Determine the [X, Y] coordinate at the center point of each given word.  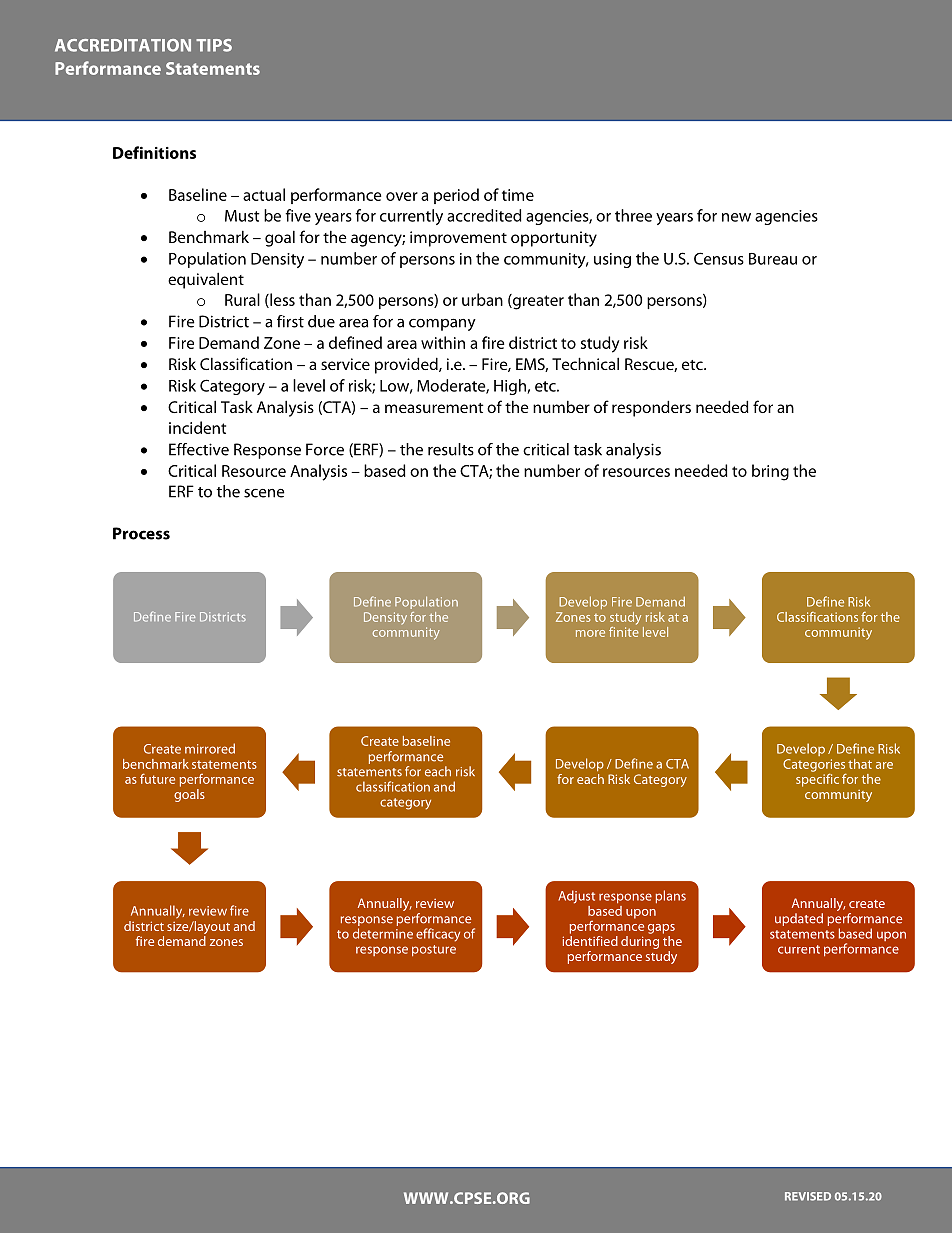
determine [383, 933]
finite [624, 630]
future [157, 778]
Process [141, 533]
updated [799, 919]
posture [434, 950]
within [443, 342]
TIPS [214, 45]
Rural [242, 299]
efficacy [438, 935]
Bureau [773, 259]
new [736, 217]
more [590, 633]
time [518, 195]
